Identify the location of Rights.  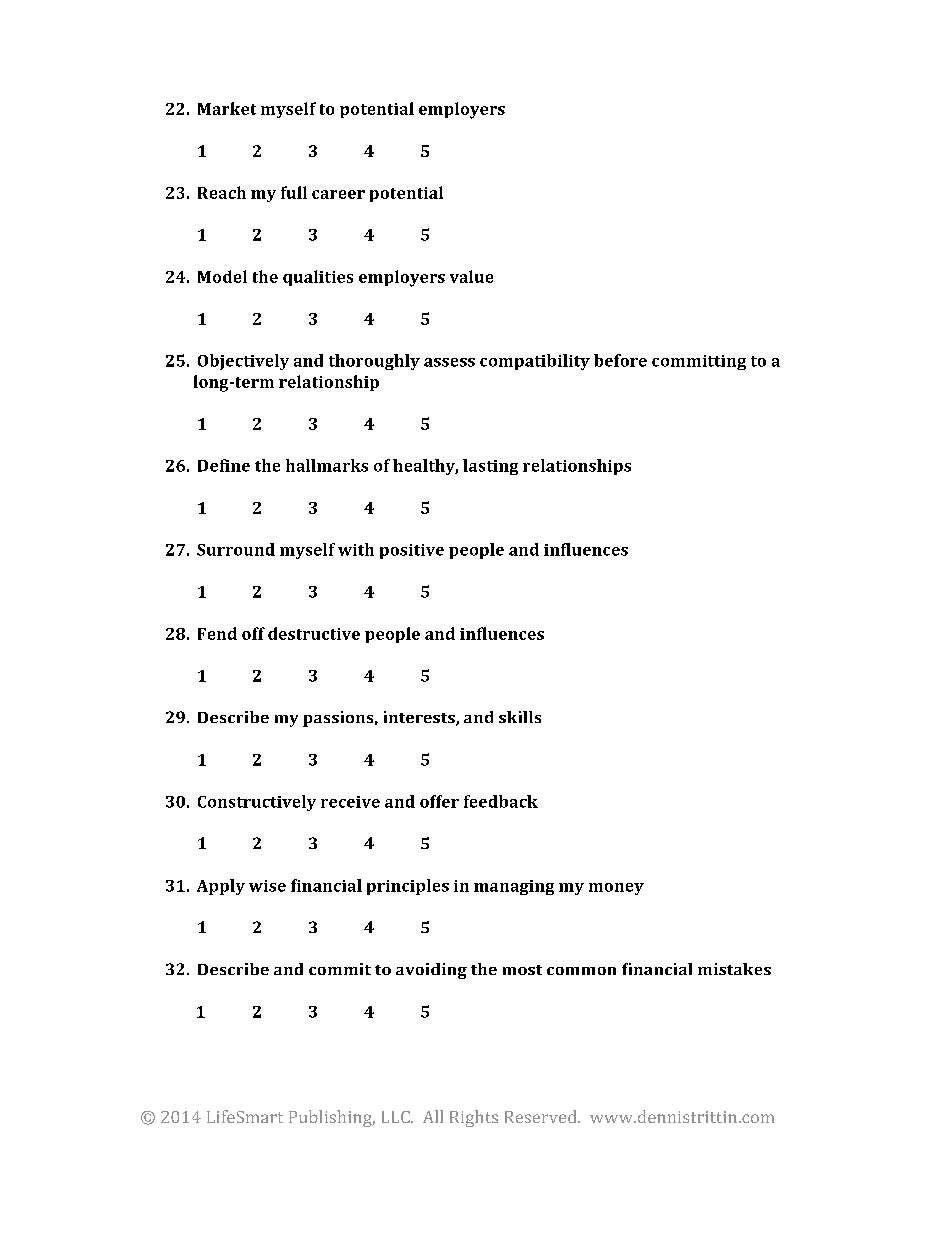
(474, 1118).
